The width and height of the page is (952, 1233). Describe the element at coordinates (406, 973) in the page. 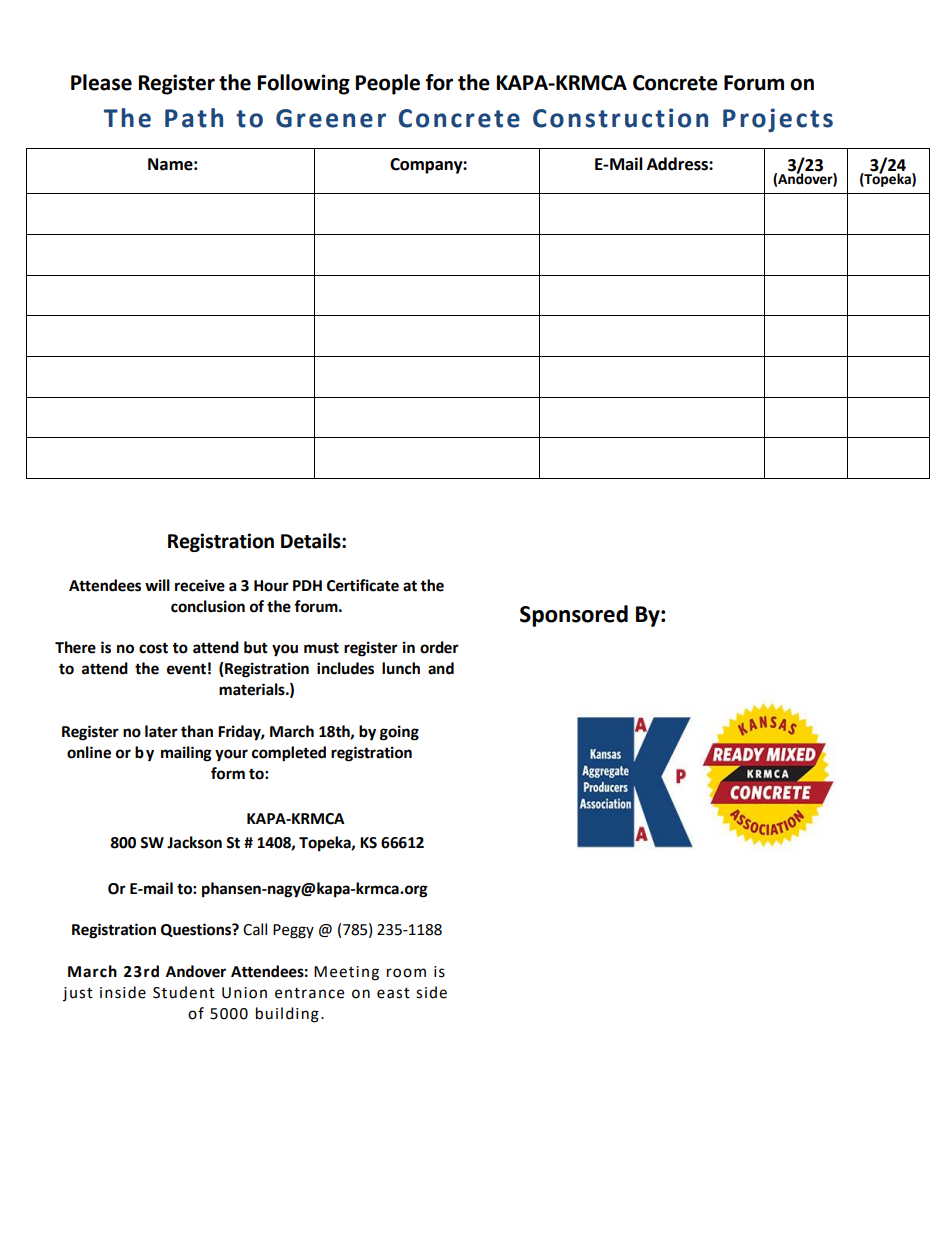

I see `room` at that location.
